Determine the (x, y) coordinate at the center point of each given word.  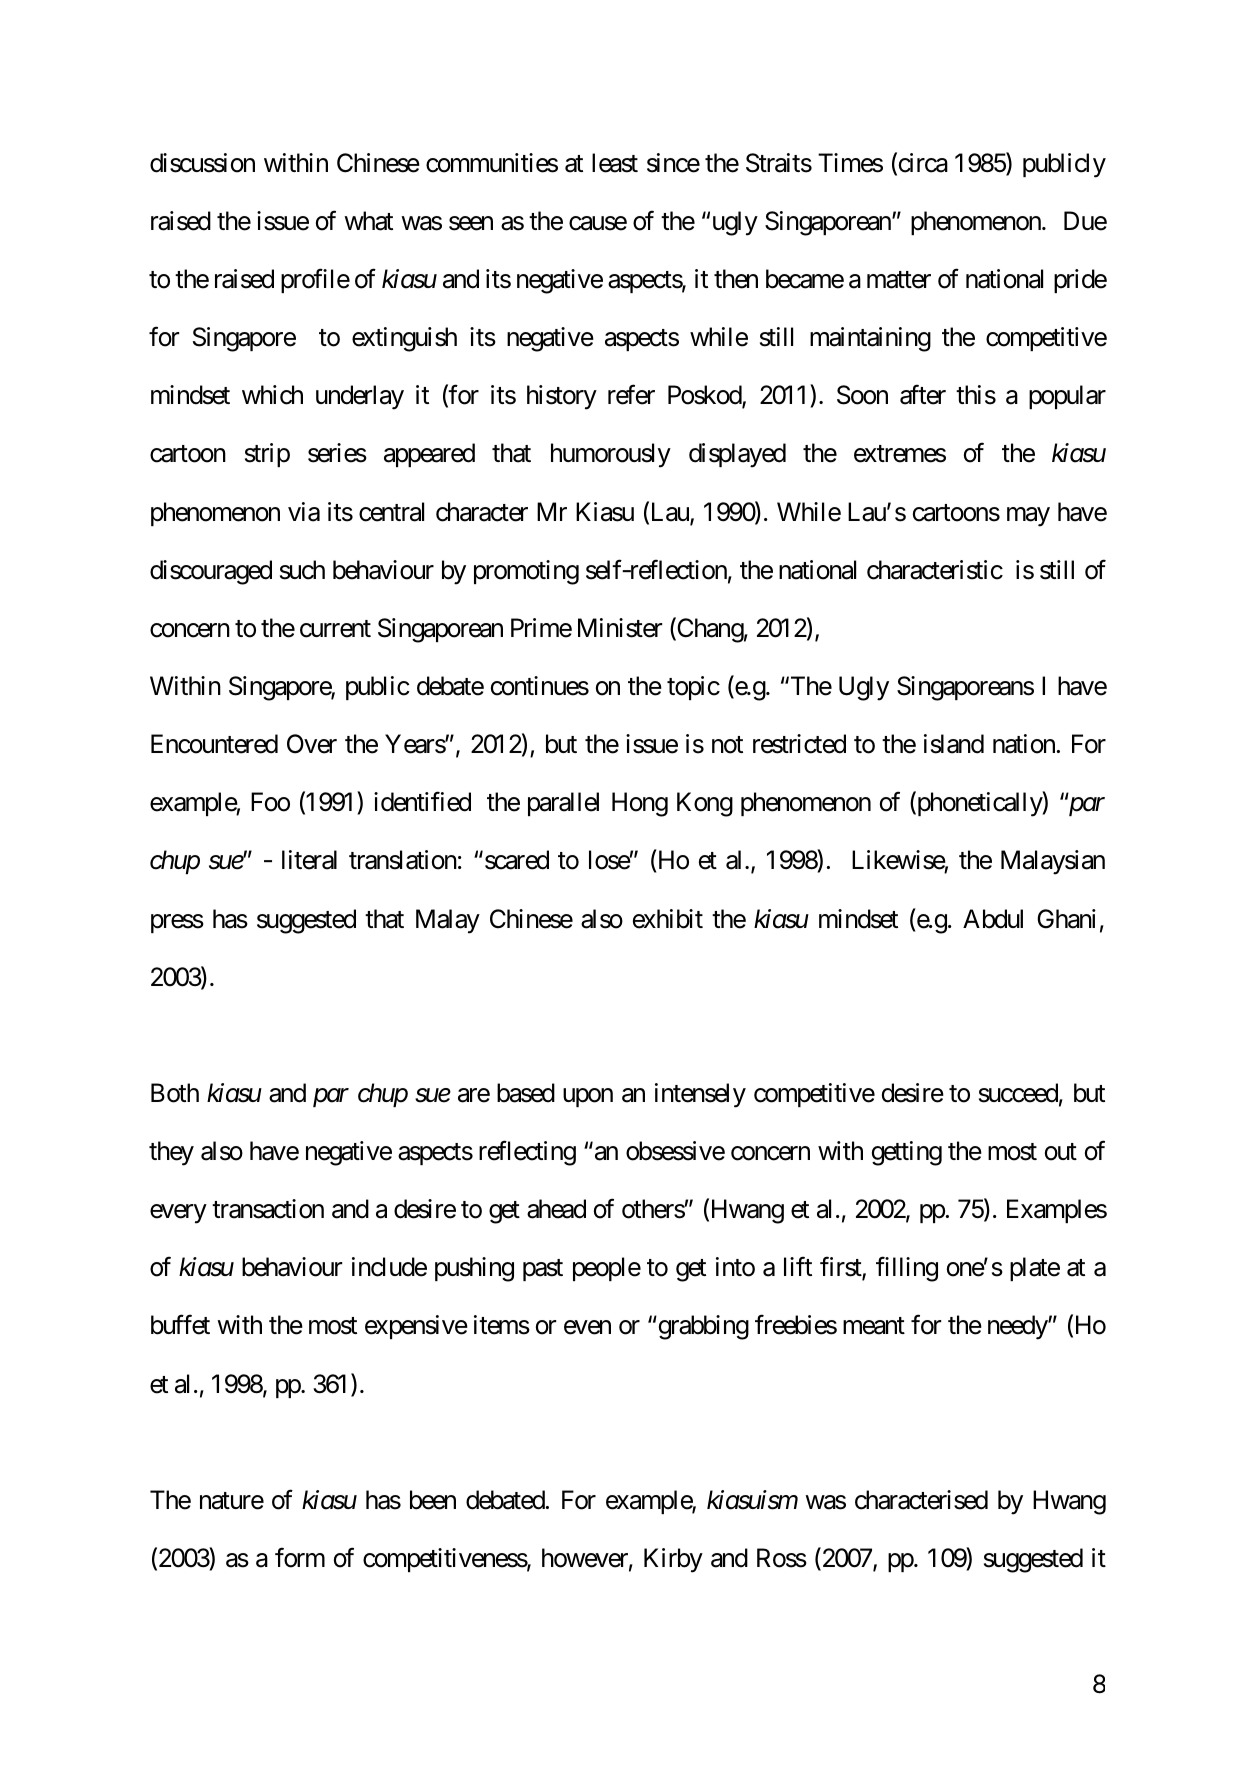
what (368, 221)
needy (1018, 1327)
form (300, 1558)
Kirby (673, 1560)
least (615, 163)
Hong (640, 805)
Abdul (993, 919)
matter (899, 280)
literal (309, 860)
